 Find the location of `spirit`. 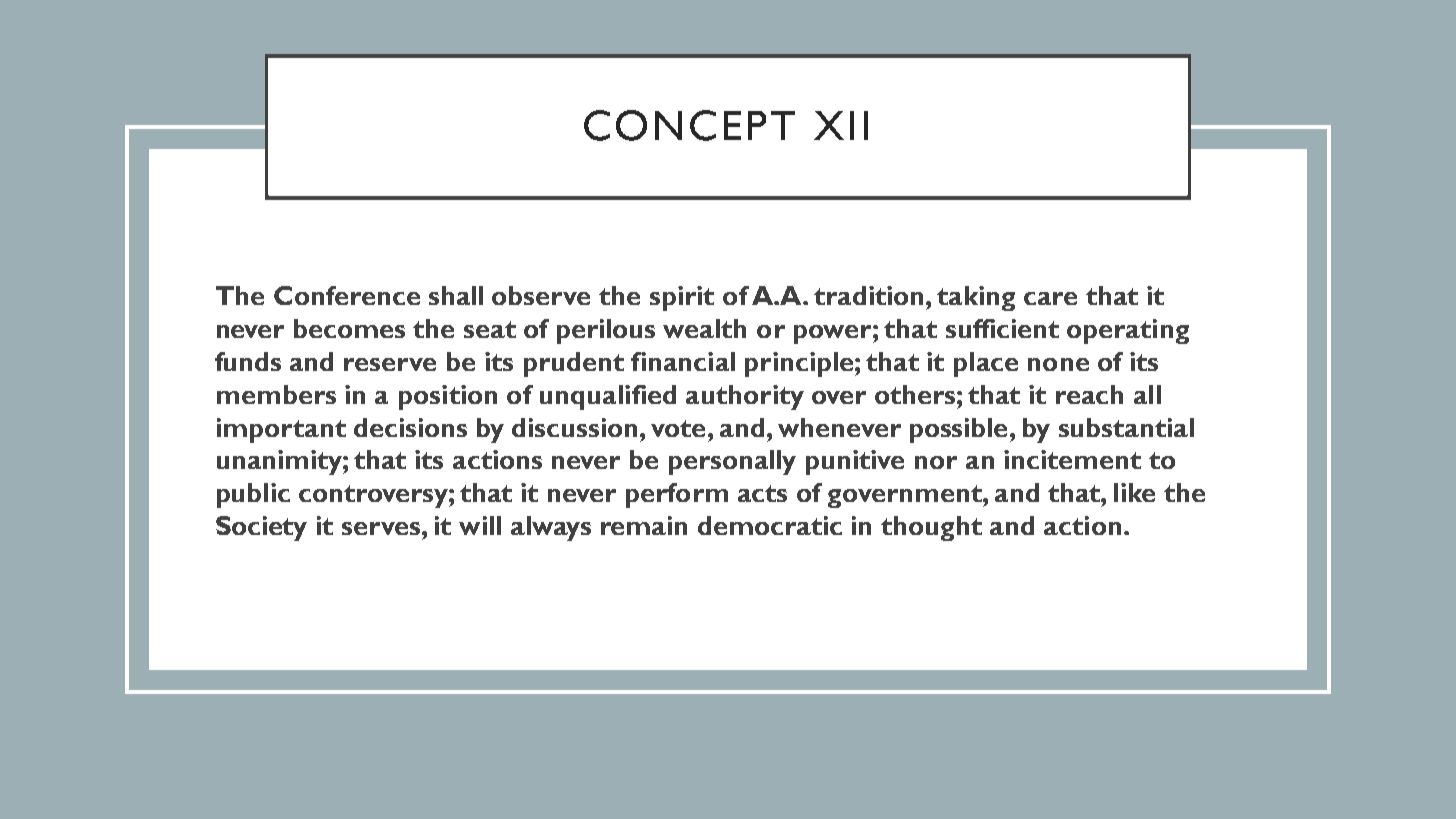

spirit is located at coordinates (682, 298).
